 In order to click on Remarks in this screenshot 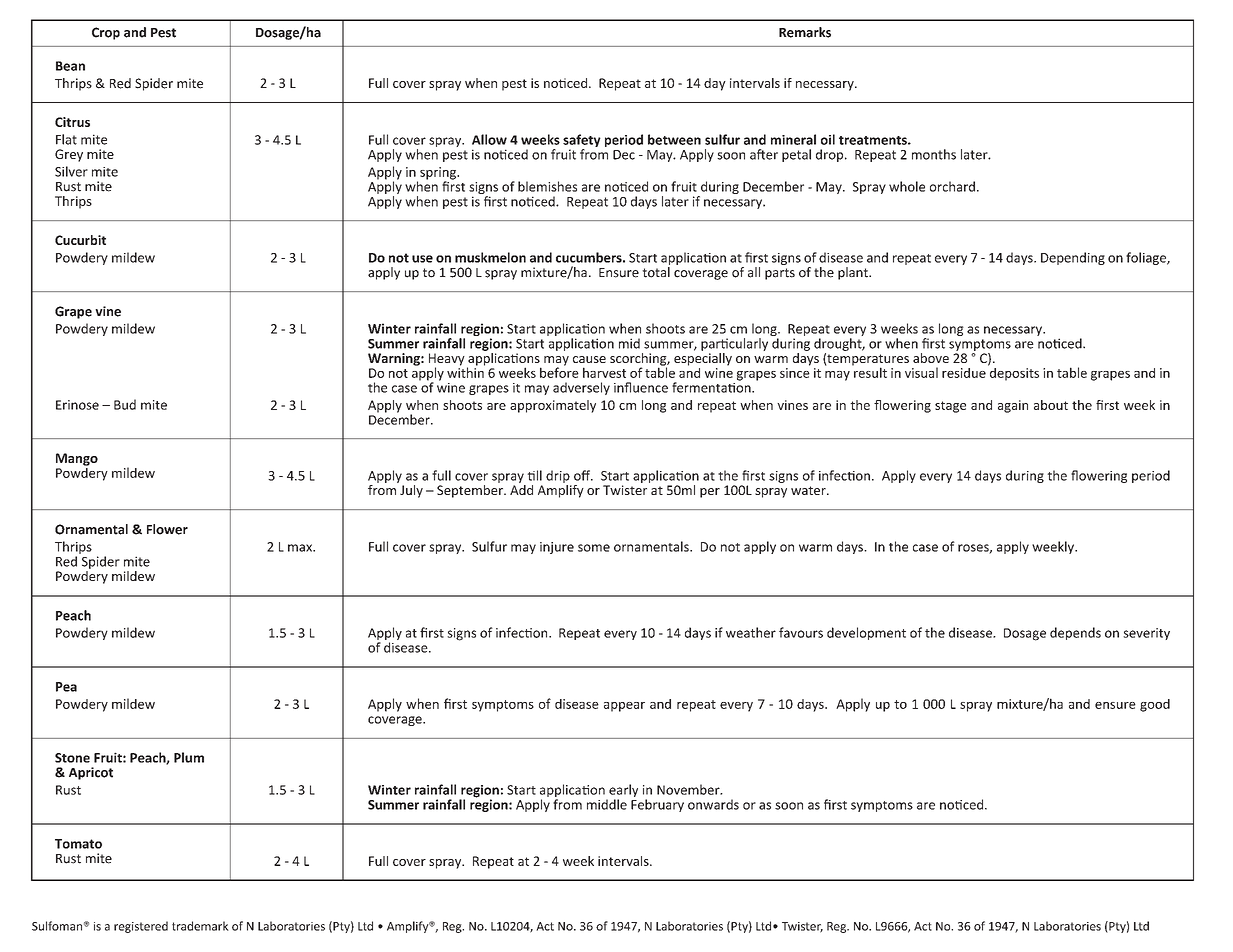, I will do `click(805, 32)`.
